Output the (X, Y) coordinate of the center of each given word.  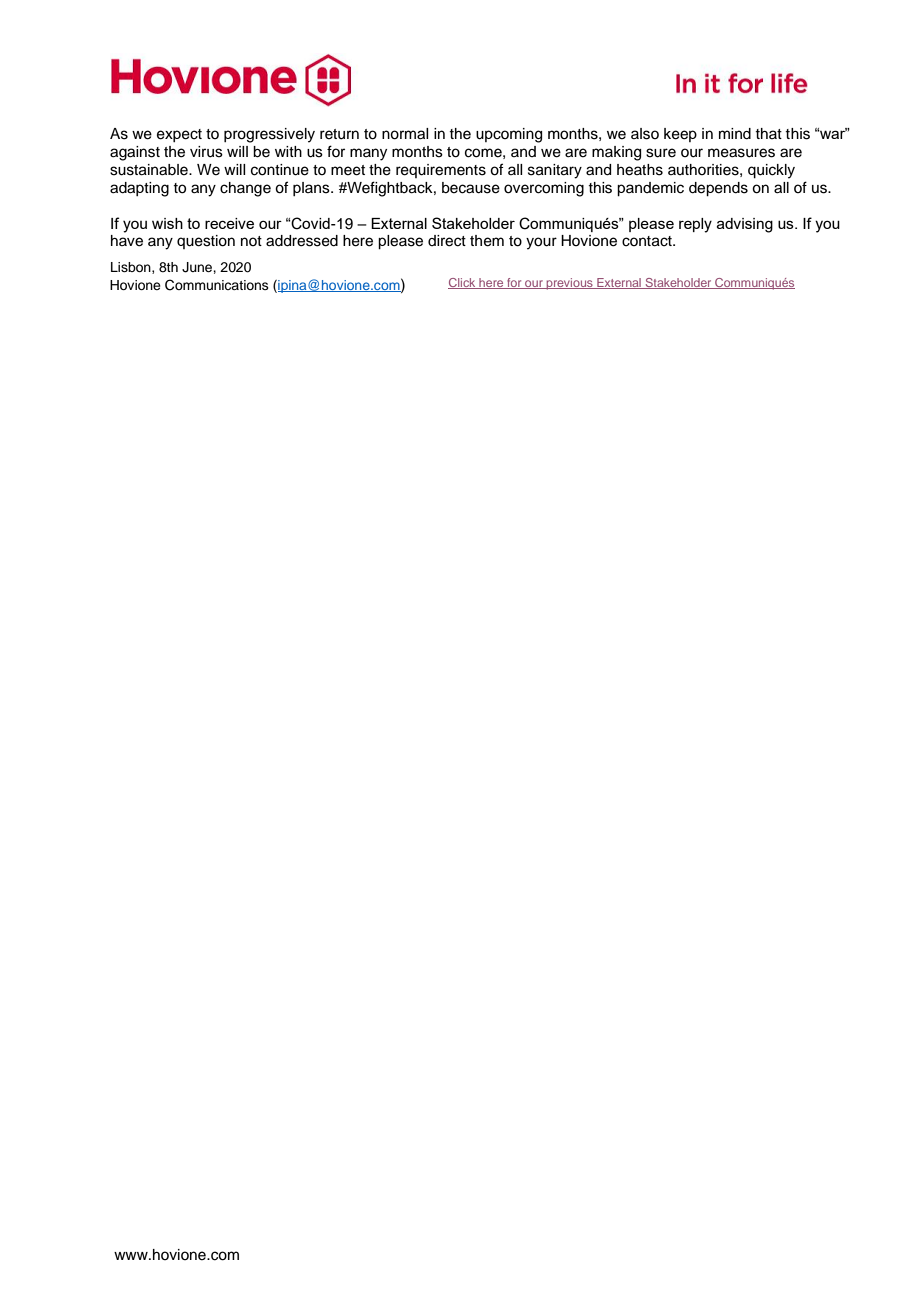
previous (569, 284)
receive (229, 223)
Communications (217, 285)
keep (680, 135)
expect (179, 135)
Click (463, 283)
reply (695, 225)
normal (405, 134)
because (471, 188)
